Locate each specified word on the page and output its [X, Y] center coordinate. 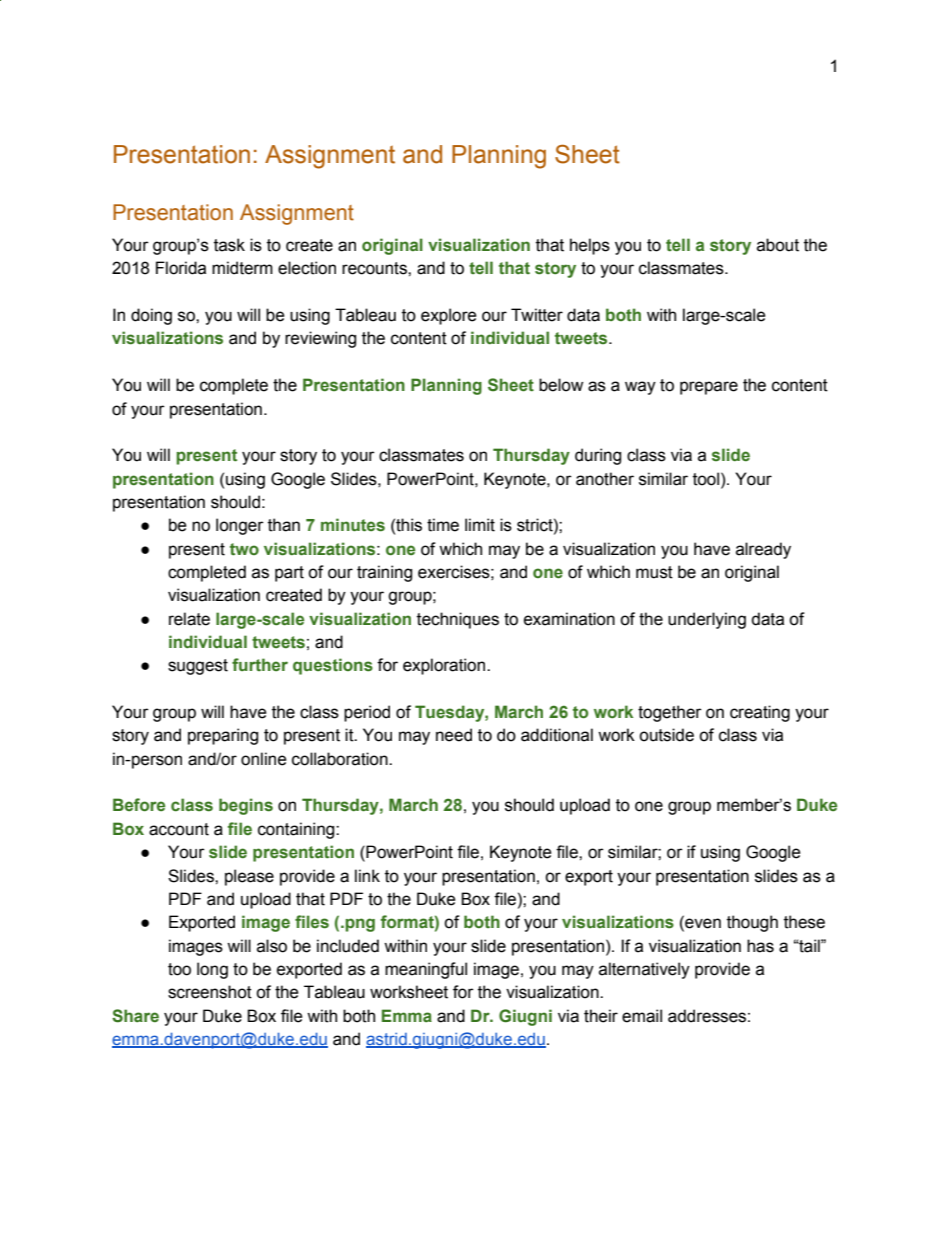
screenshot [210, 992]
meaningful [426, 970]
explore [449, 316]
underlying [707, 620]
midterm [242, 268]
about [778, 245]
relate [189, 619]
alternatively [644, 970]
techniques [458, 620]
